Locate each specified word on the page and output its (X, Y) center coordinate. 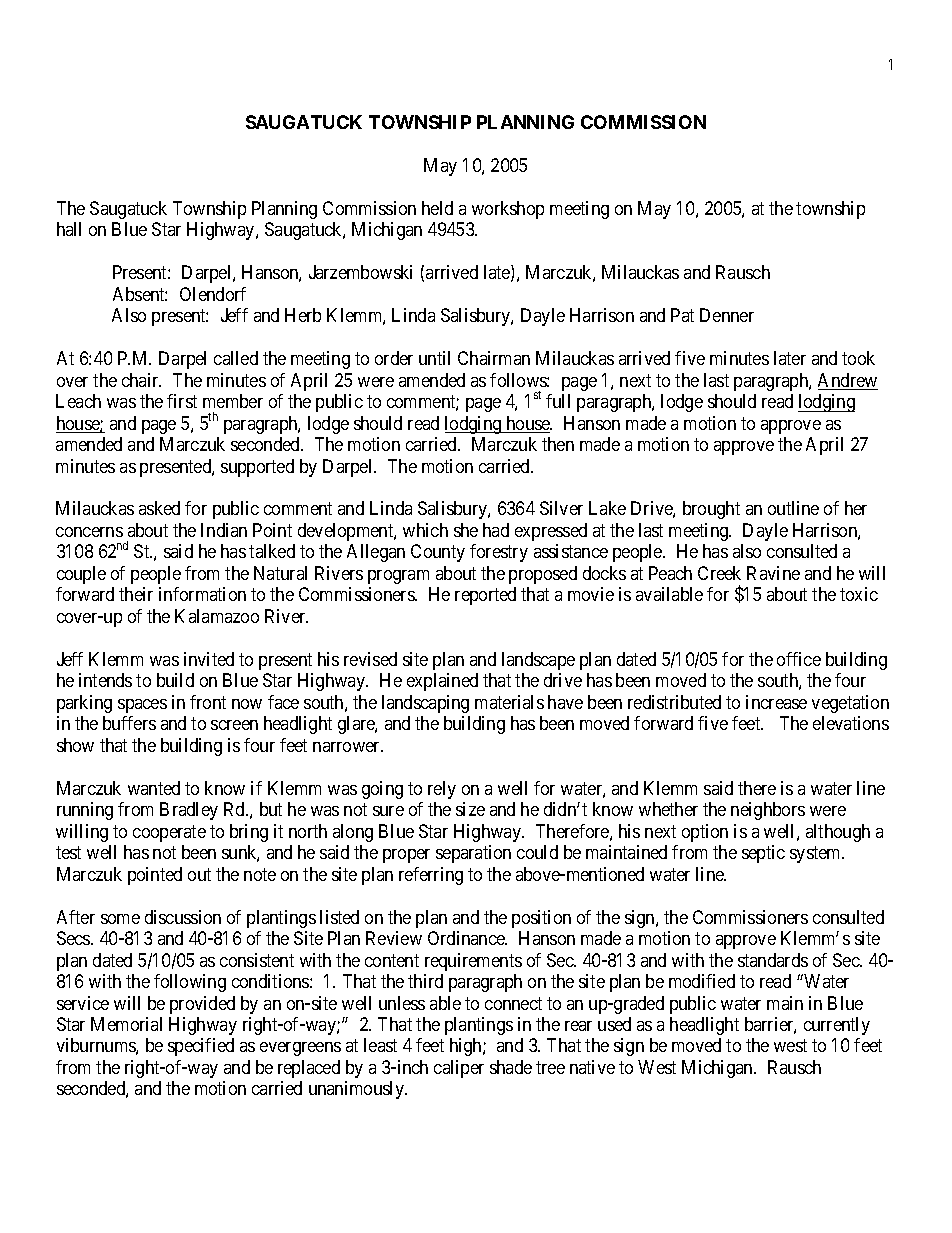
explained (442, 682)
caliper (459, 1069)
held (437, 208)
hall (69, 229)
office (799, 659)
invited (209, 659)
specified (201, 1047)
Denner (727, 315)
